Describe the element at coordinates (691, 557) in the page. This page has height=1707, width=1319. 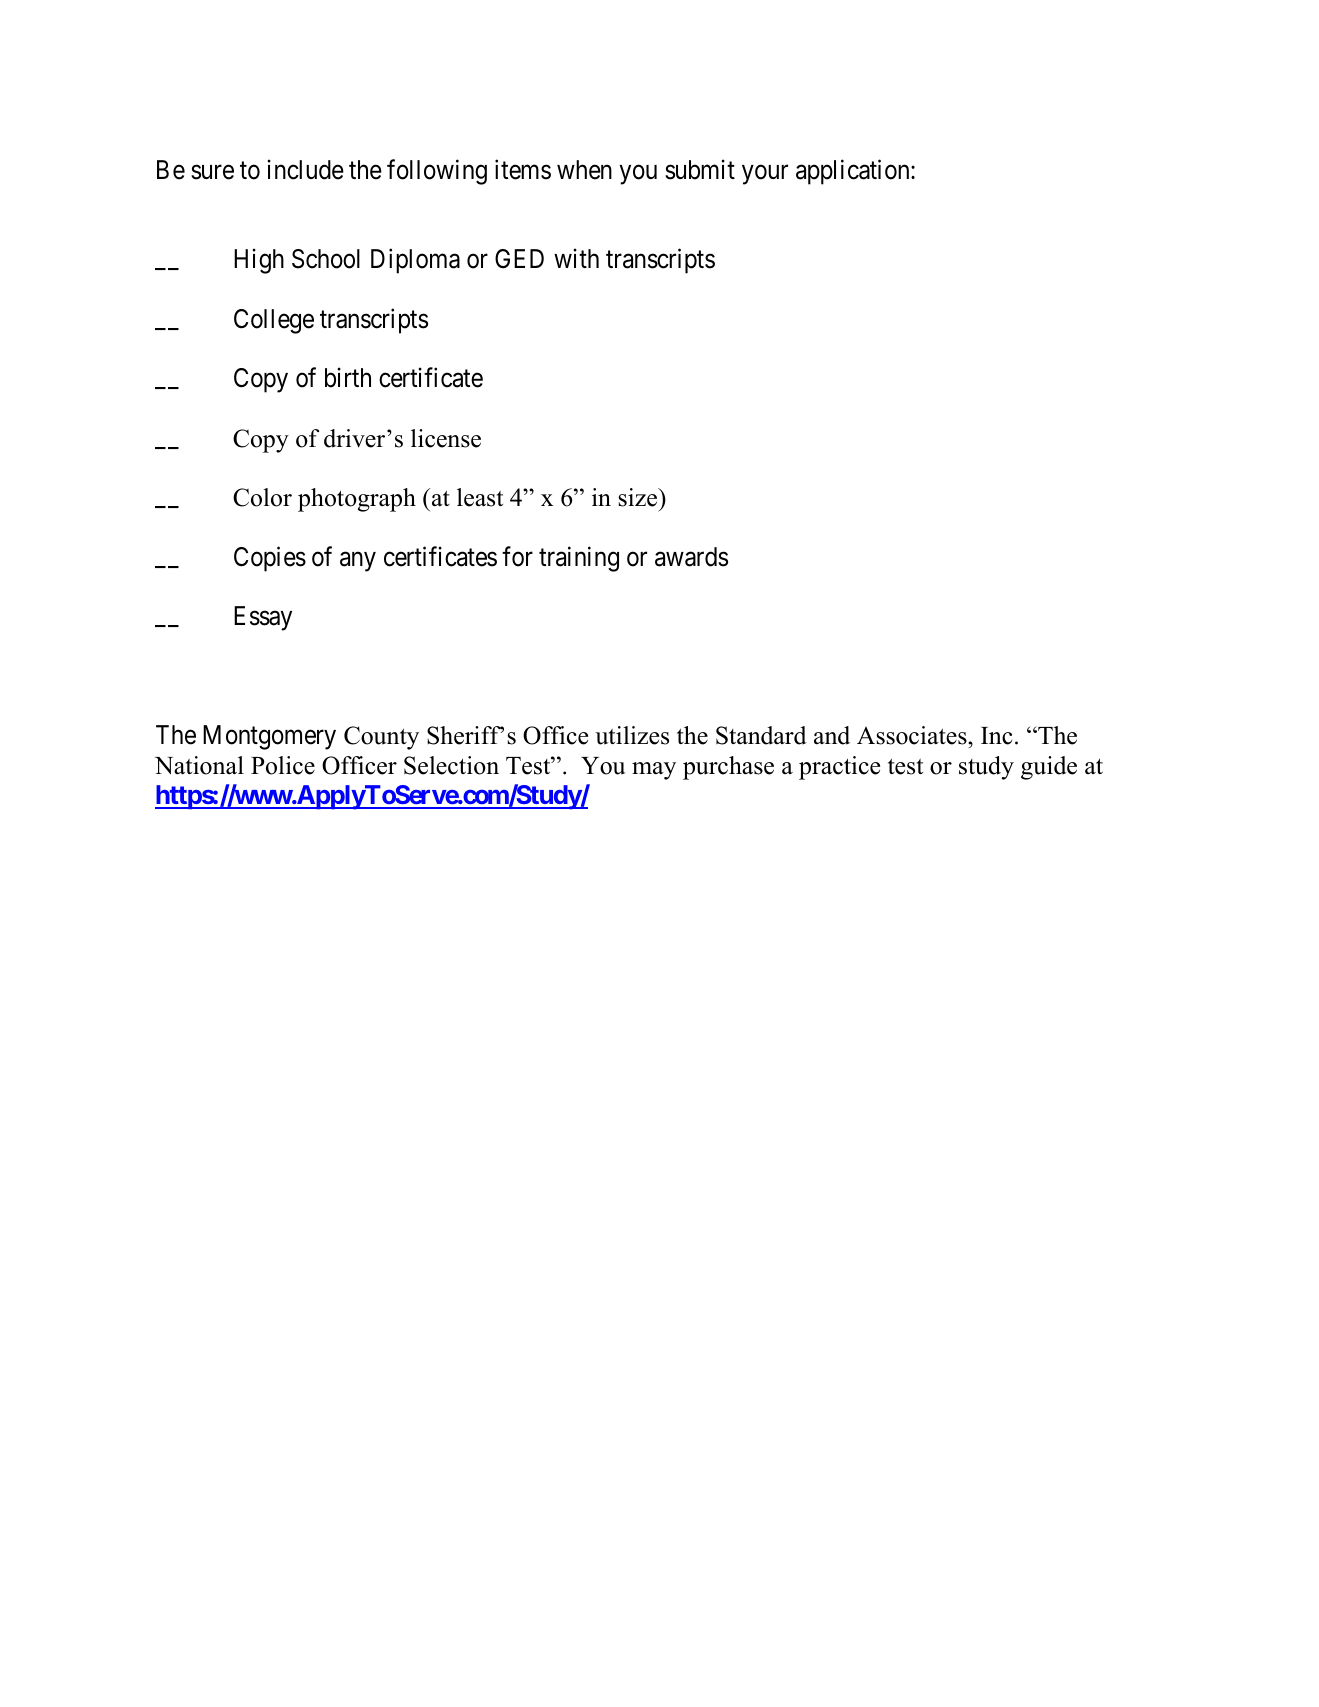
I see `awards` at that location.
